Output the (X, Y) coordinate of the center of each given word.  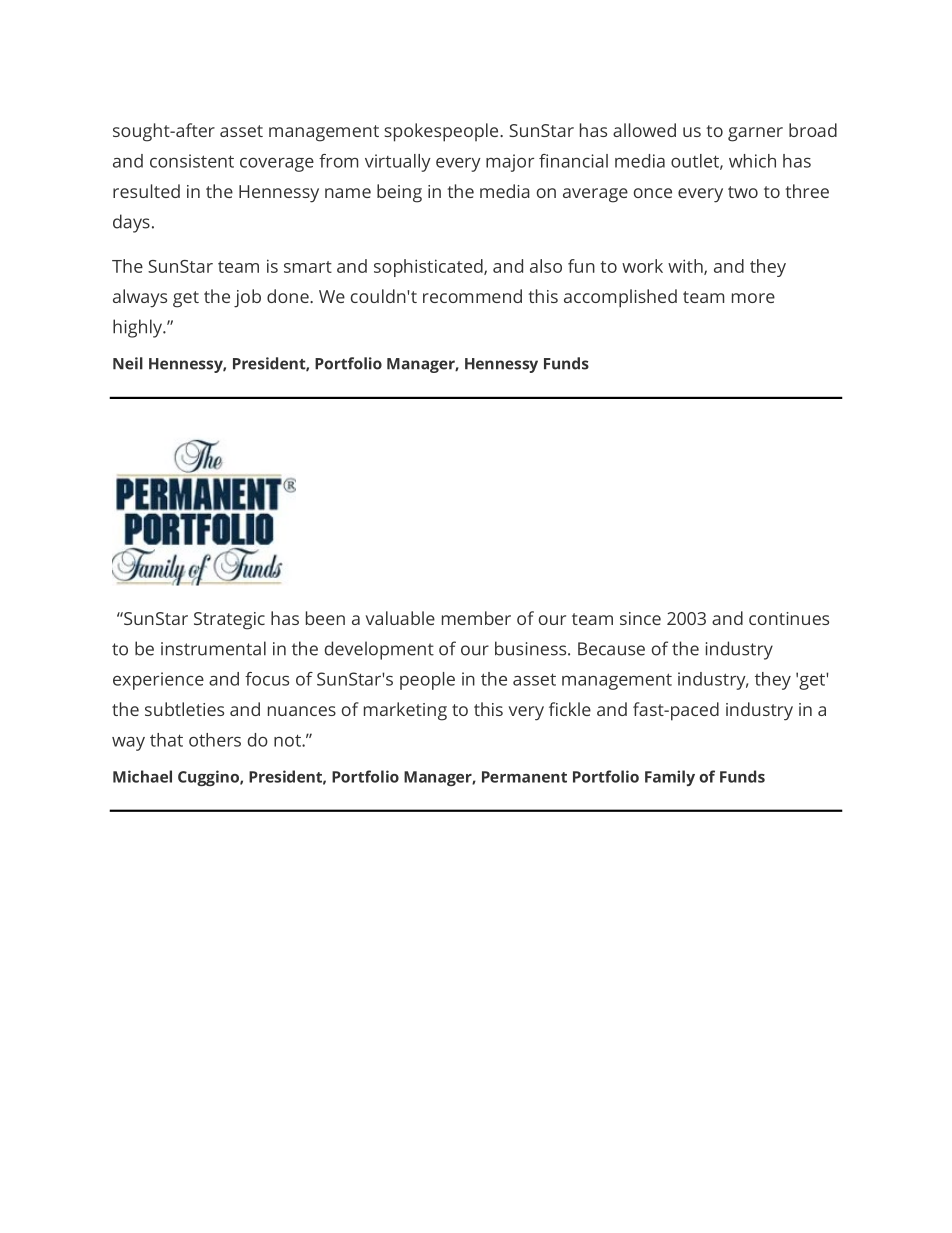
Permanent (524, 777)
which (752, 161)
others (215, 740)
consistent (192, 161)
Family (670, 778)
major (510, 163)
